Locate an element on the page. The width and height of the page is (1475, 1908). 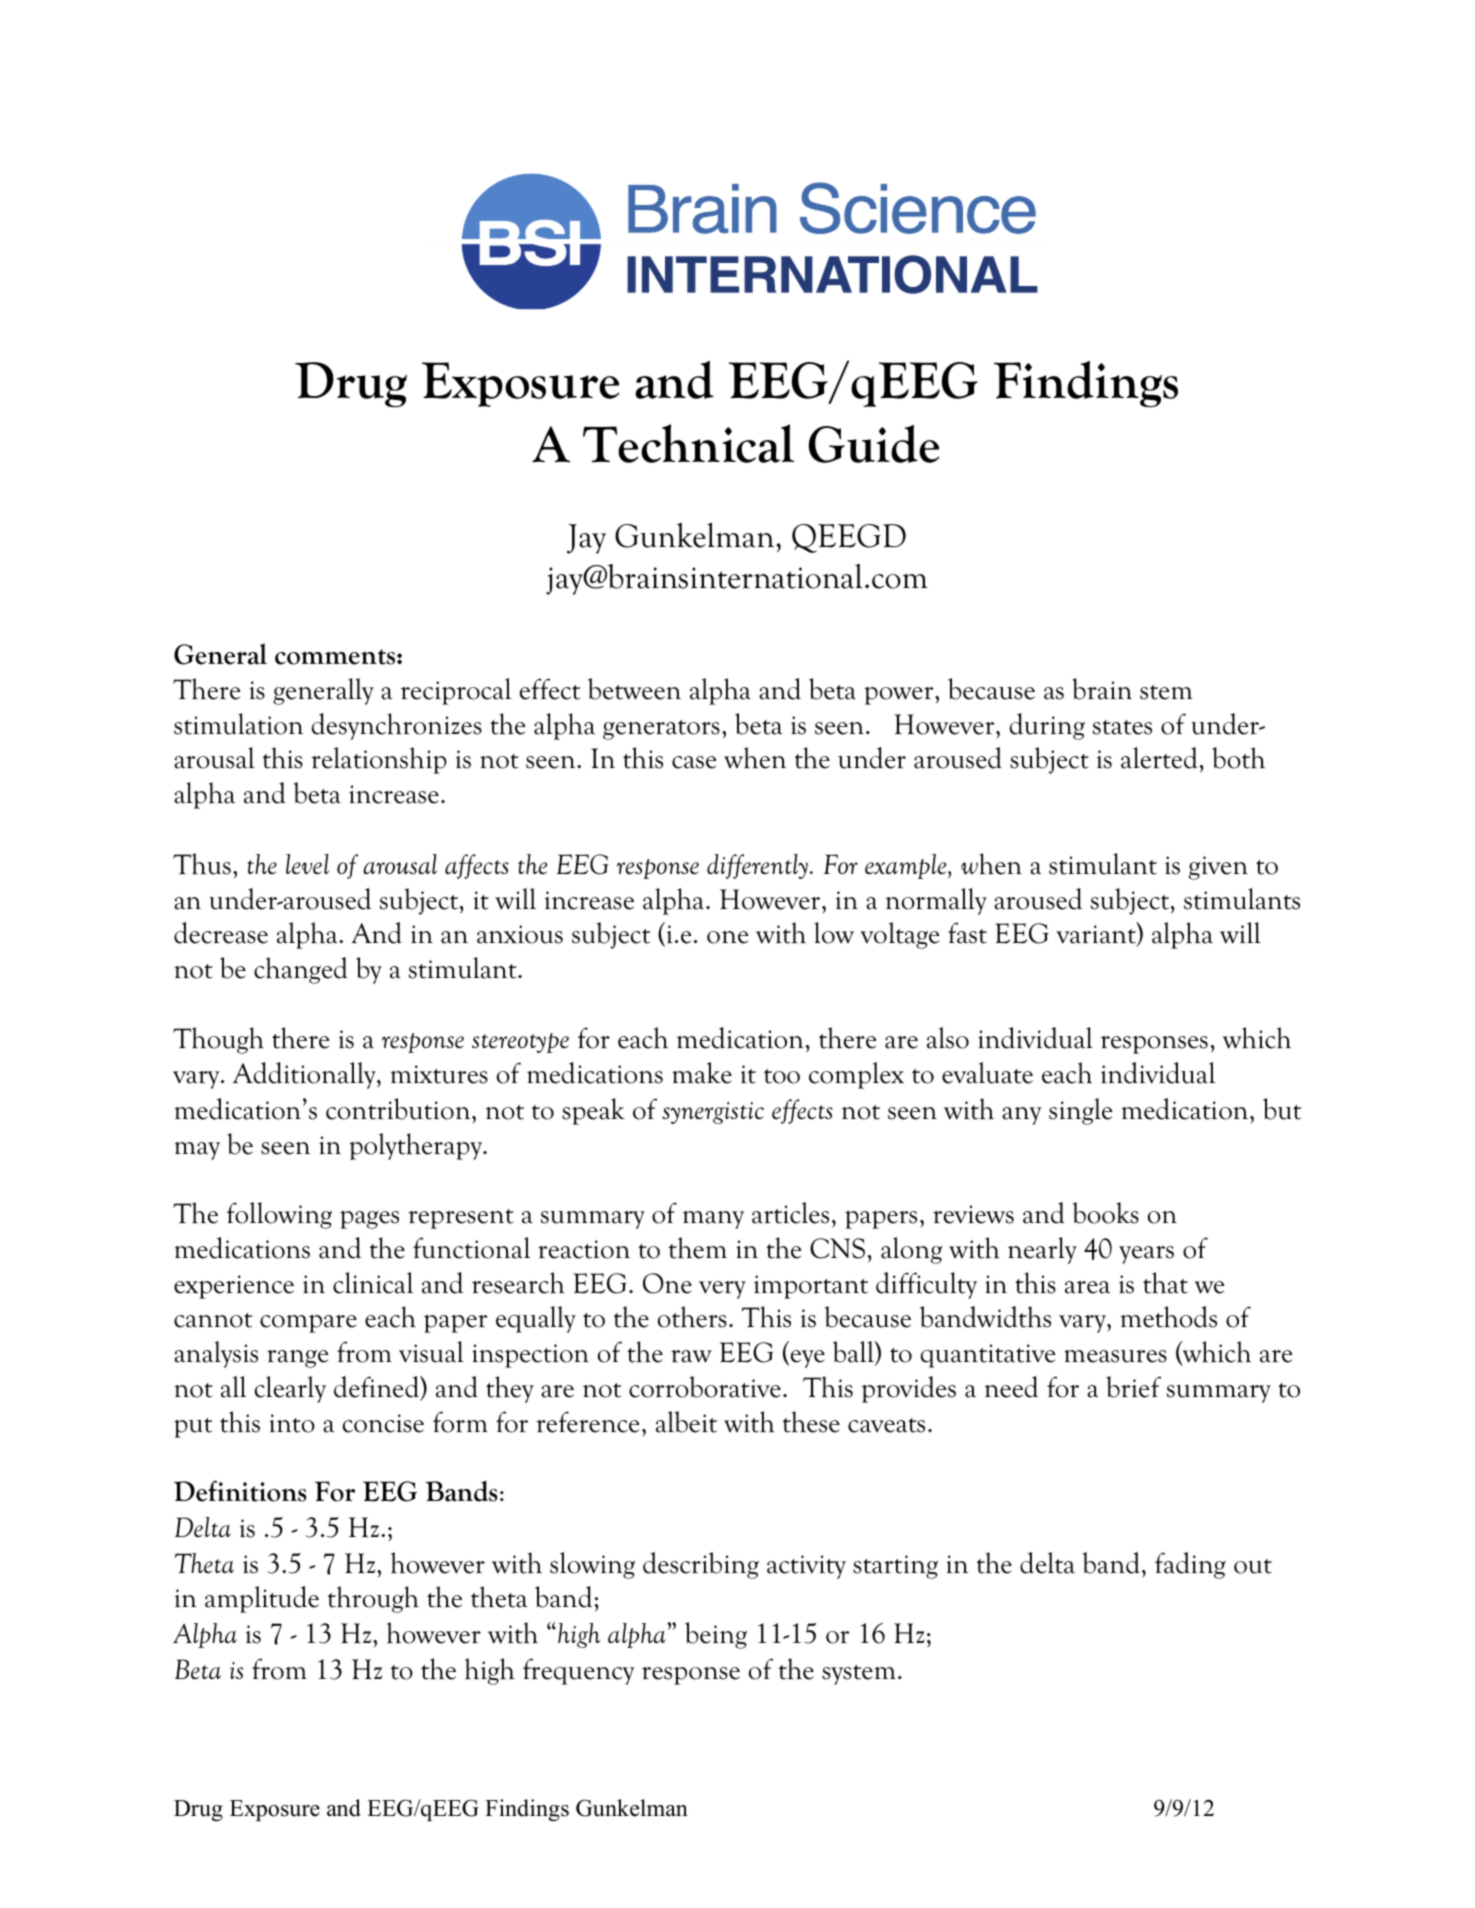
alerted is located at coordinates (1160, 758).
